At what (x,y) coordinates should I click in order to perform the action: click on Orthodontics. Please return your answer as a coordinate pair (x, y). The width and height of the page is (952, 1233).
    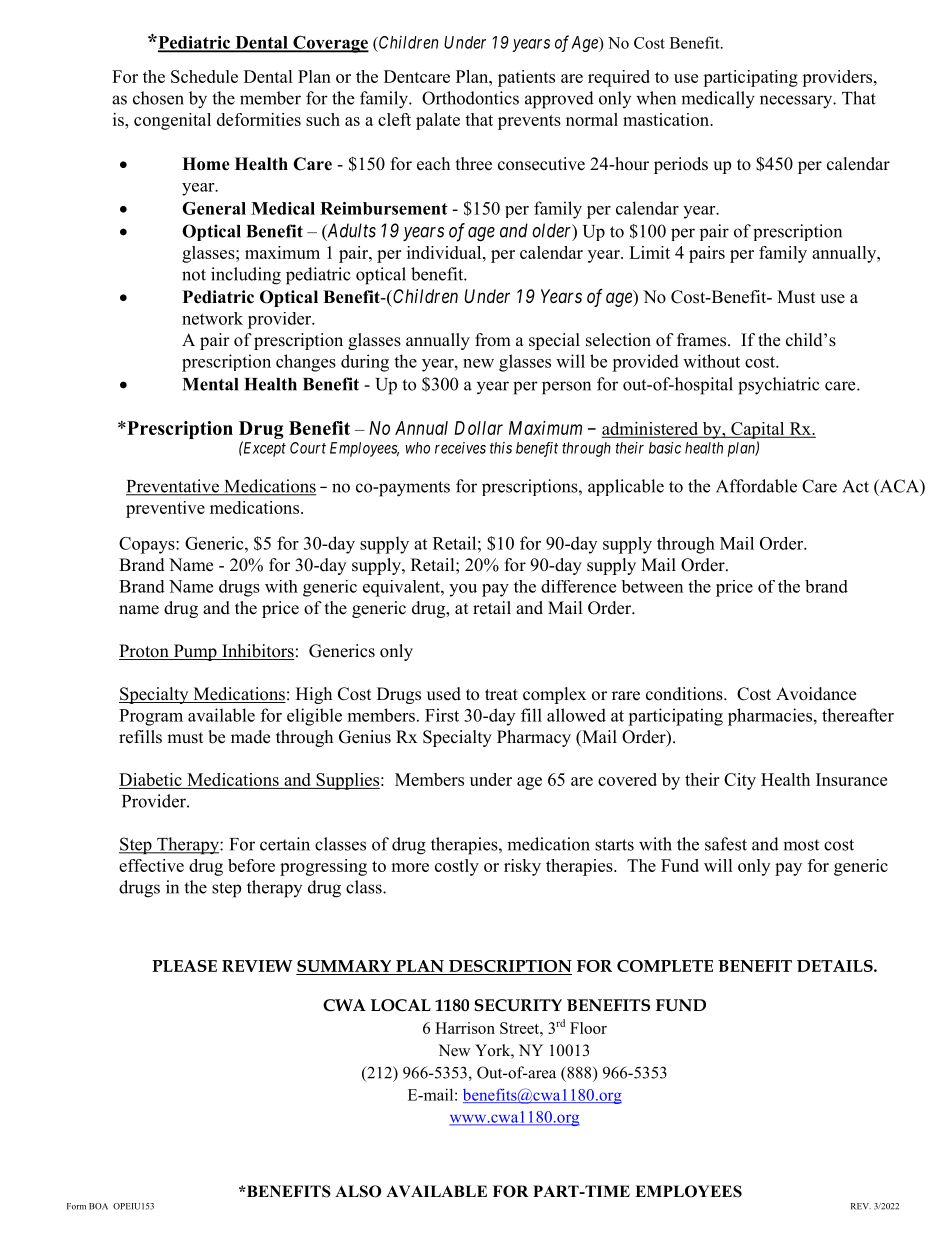
    Looking at the image, I should click on (470, 98).
